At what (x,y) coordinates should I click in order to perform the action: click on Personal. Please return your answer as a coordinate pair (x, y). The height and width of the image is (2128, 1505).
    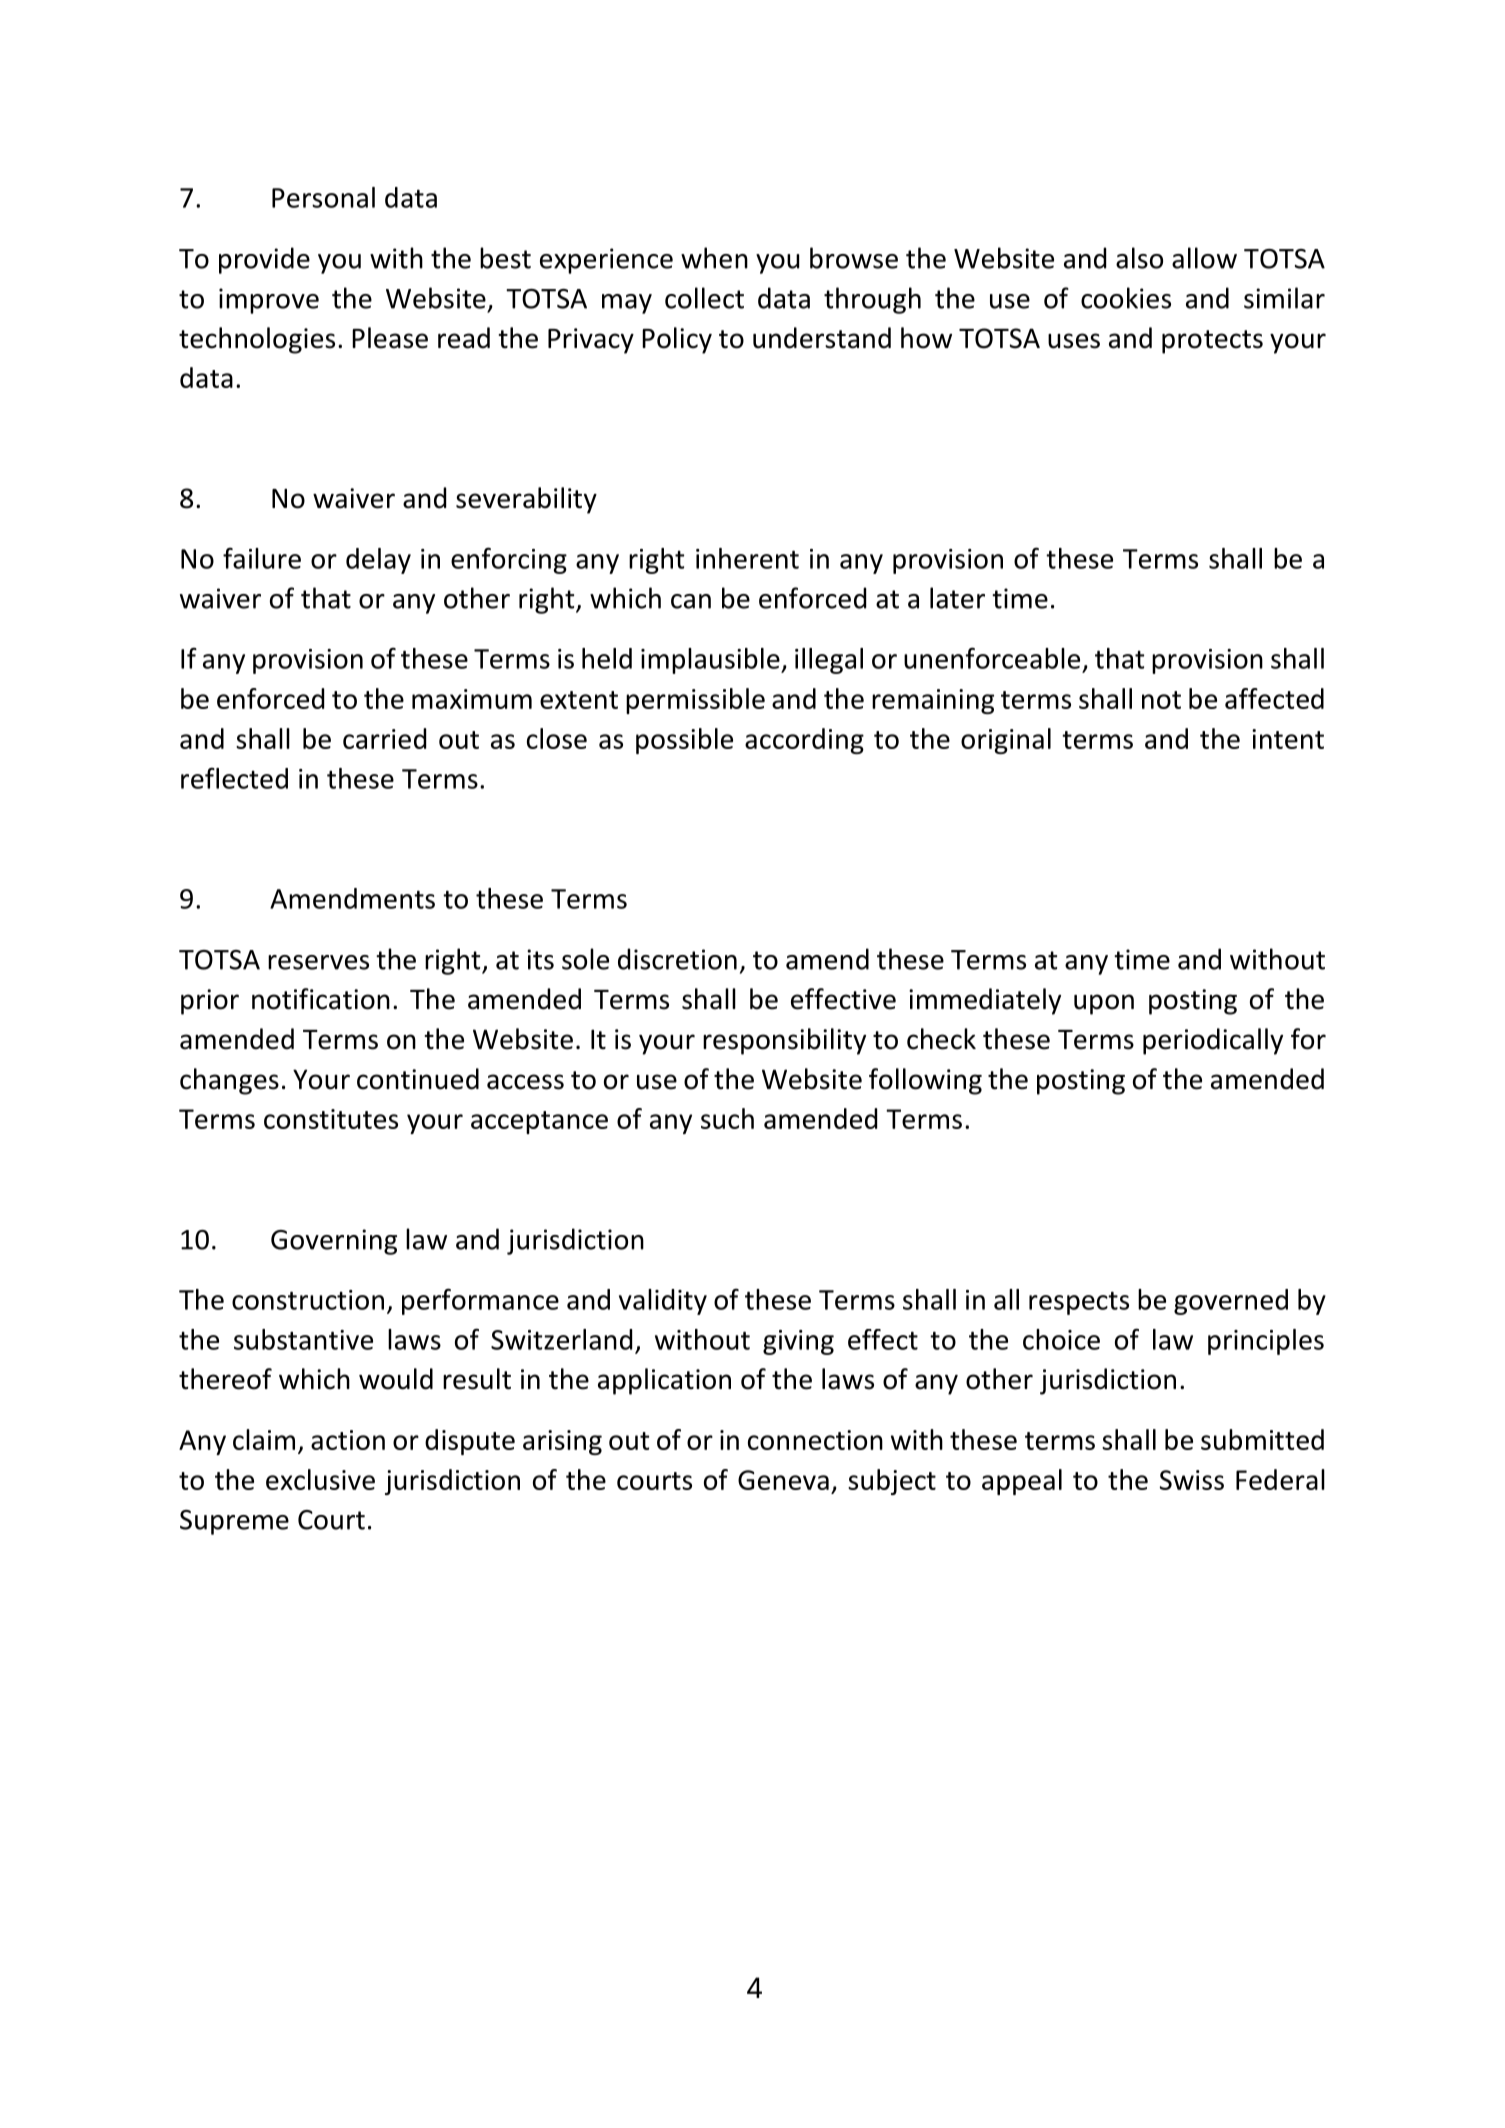
    Looking at the image, I should click on (323, 197).
